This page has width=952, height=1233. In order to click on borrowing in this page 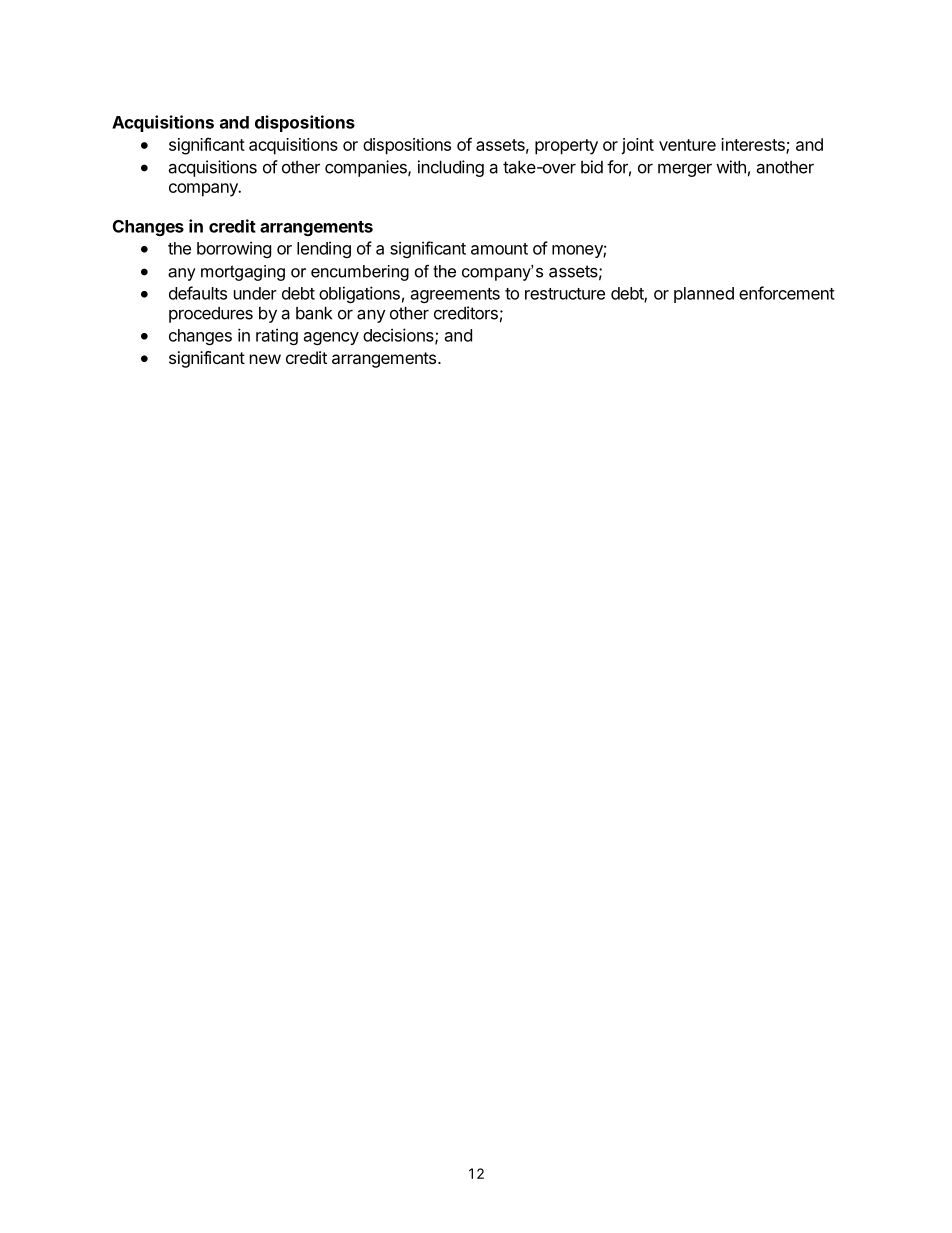, I will do `click(234, 249)`.
